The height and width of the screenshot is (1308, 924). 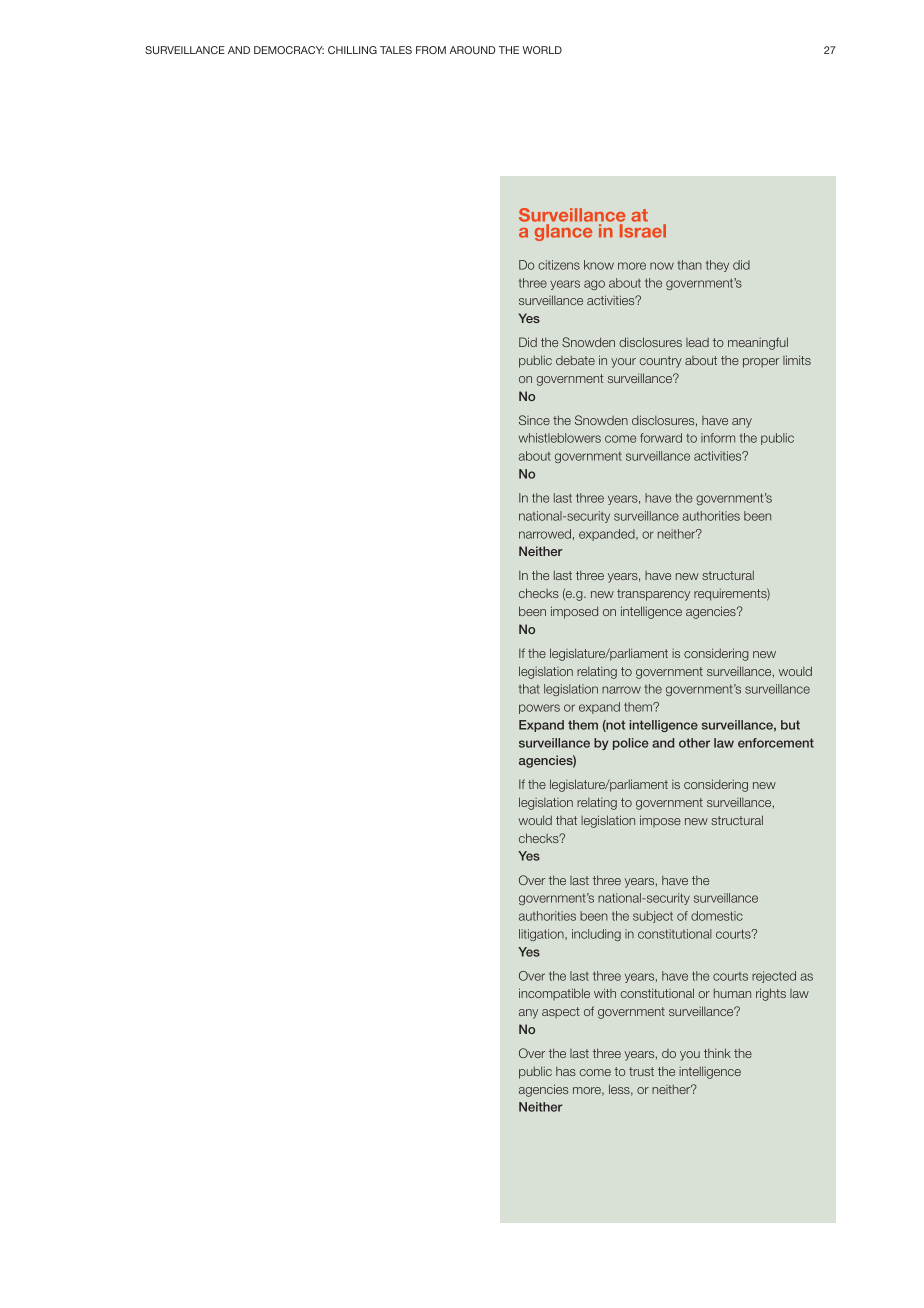 I want to click on whistleblowers, so click(x=560, y=438).
